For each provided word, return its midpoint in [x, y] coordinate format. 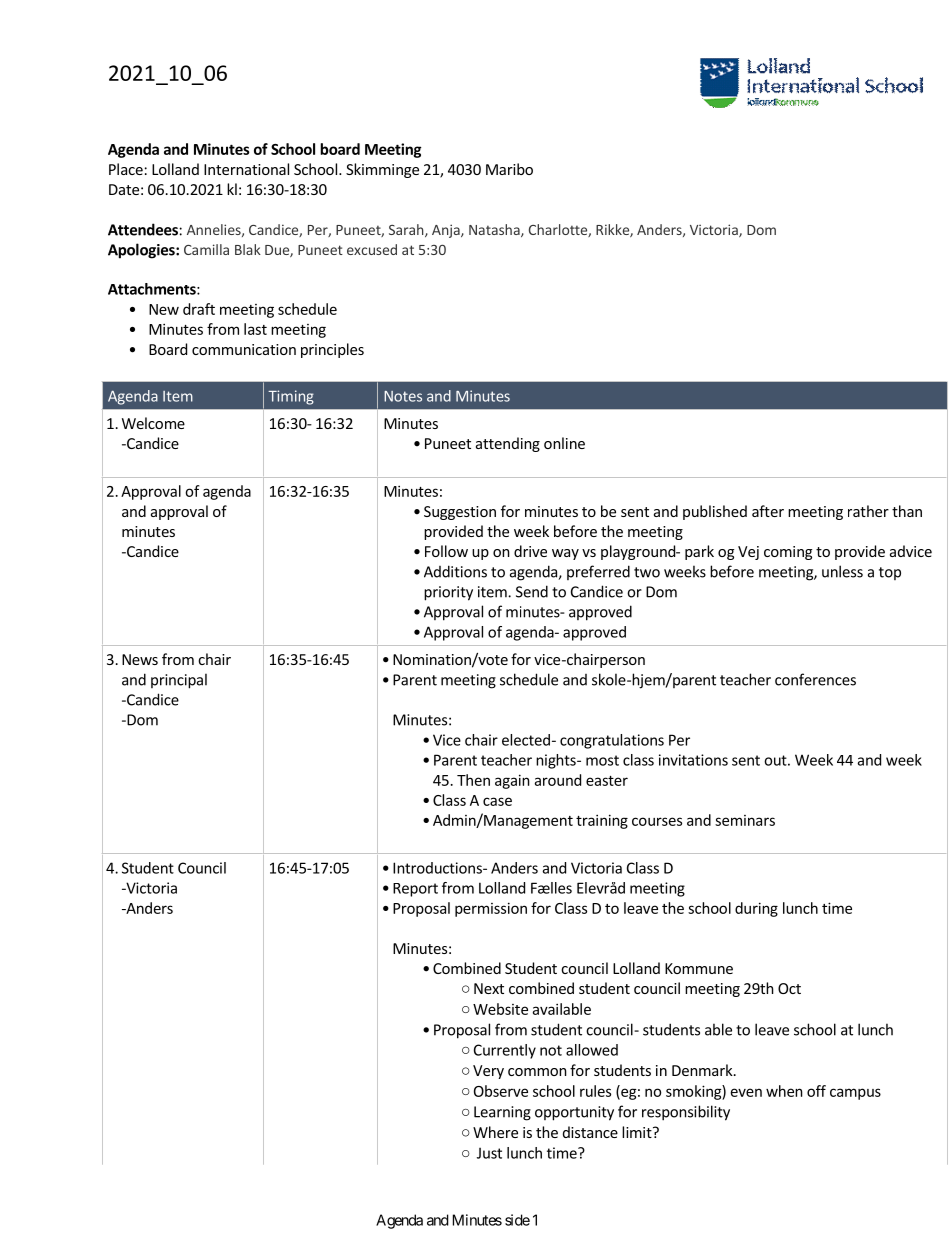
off [816, 1091]
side [517, 1220]
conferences [815, 679]
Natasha [495, 230]
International [246, 169]
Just [489, 1153]
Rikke [613, 230]
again [512, 781]
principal [179, 681]
